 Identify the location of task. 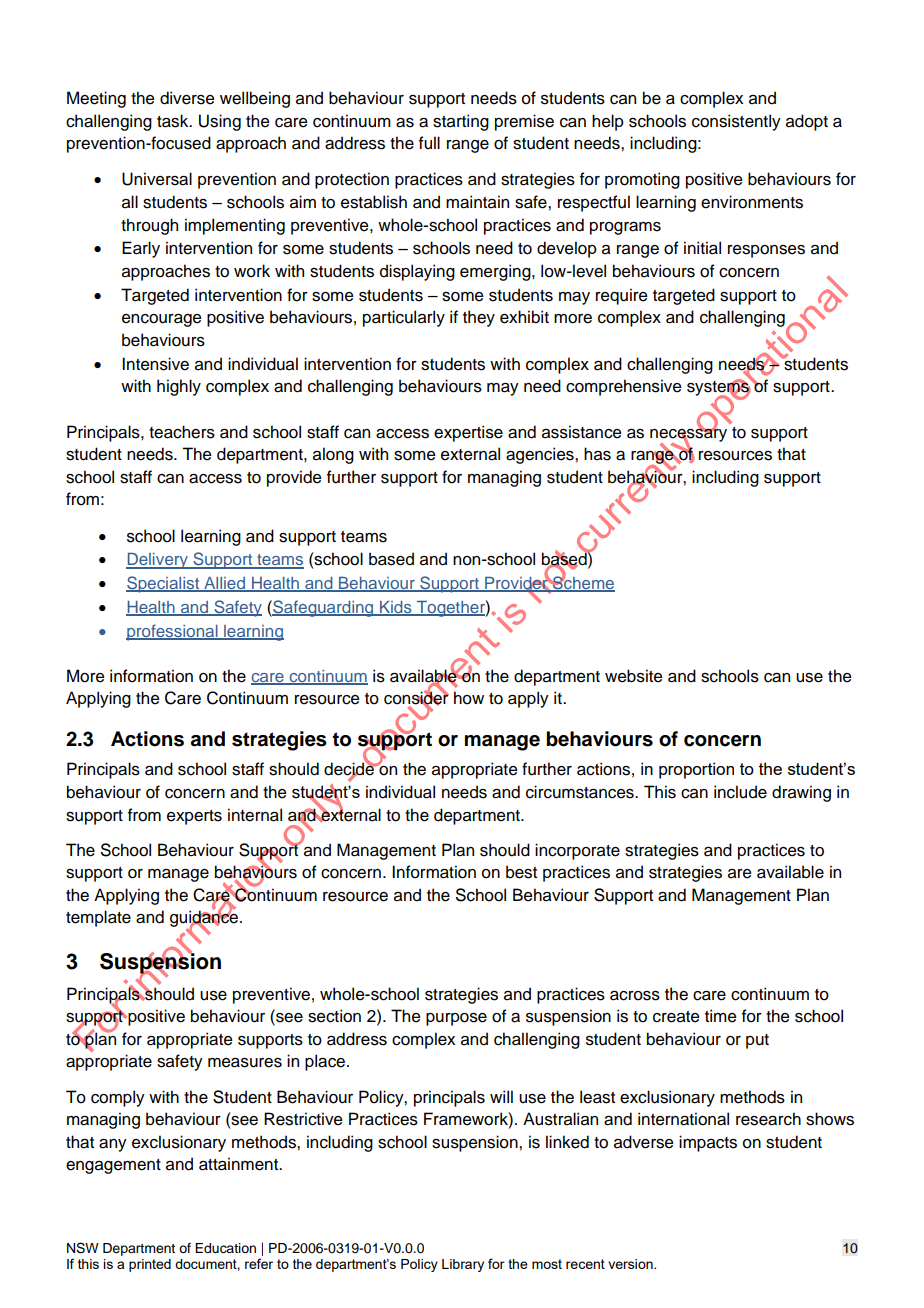
(174, 121).
